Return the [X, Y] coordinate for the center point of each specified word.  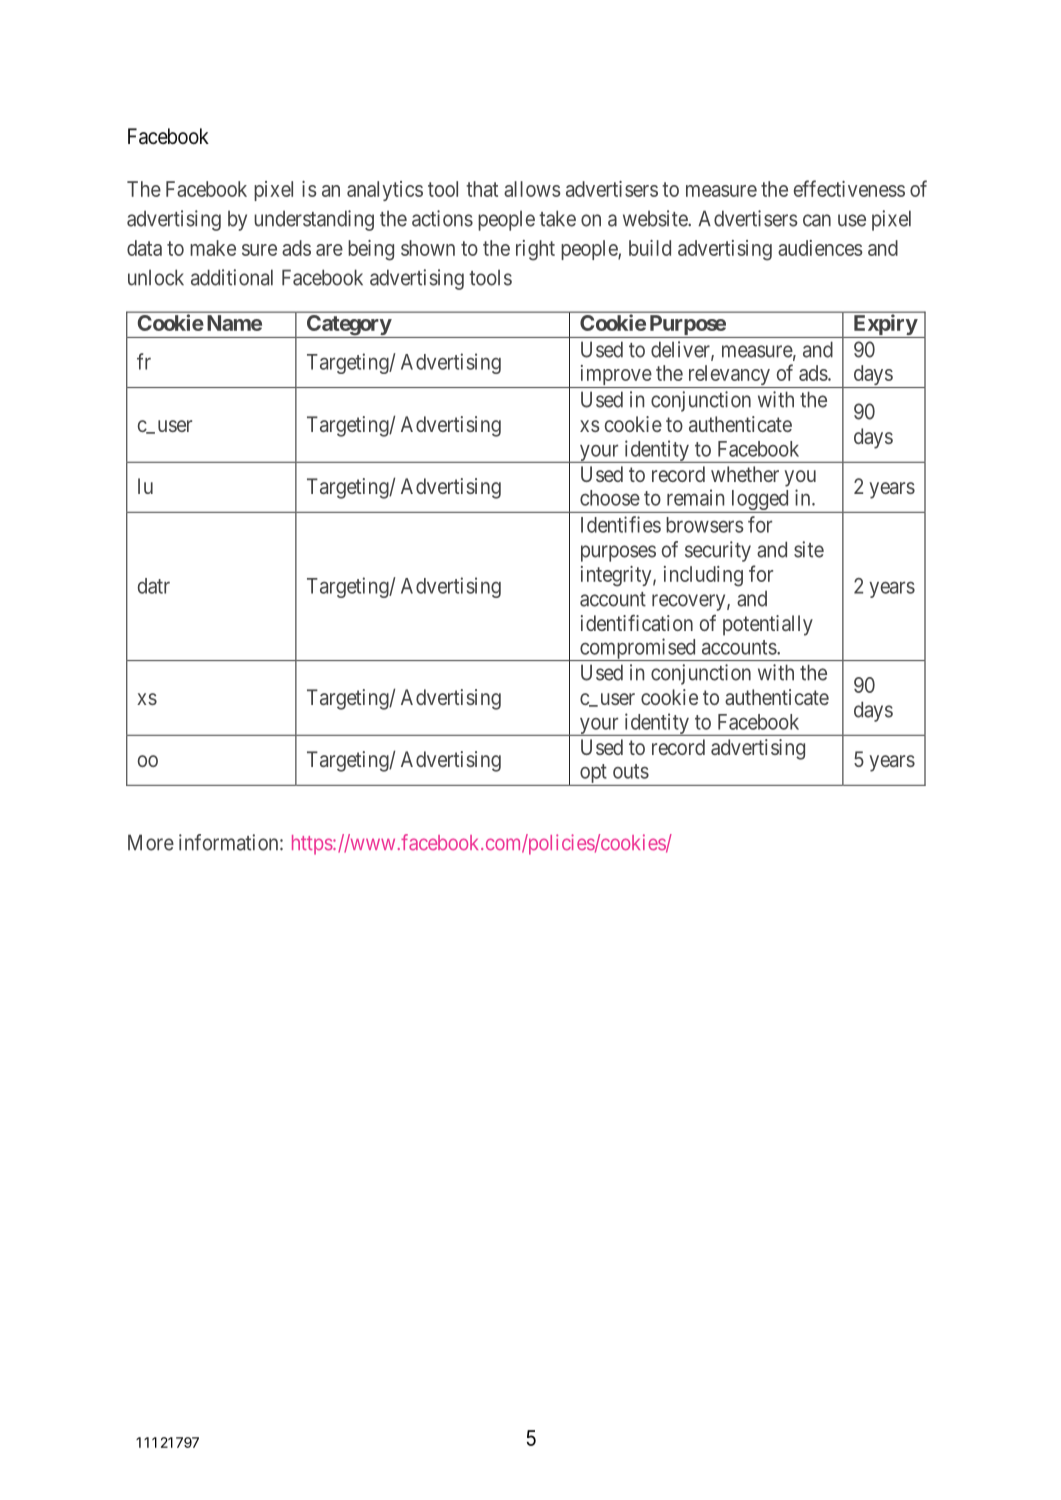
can [817, 220]
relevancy [728, 376]
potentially [768, 625]
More [151, 842]
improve [615, 376]
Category [348, 326]
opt [593, 775]
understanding [314, 220]
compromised [638, 649]
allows [532, 189]
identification [637, 623]
